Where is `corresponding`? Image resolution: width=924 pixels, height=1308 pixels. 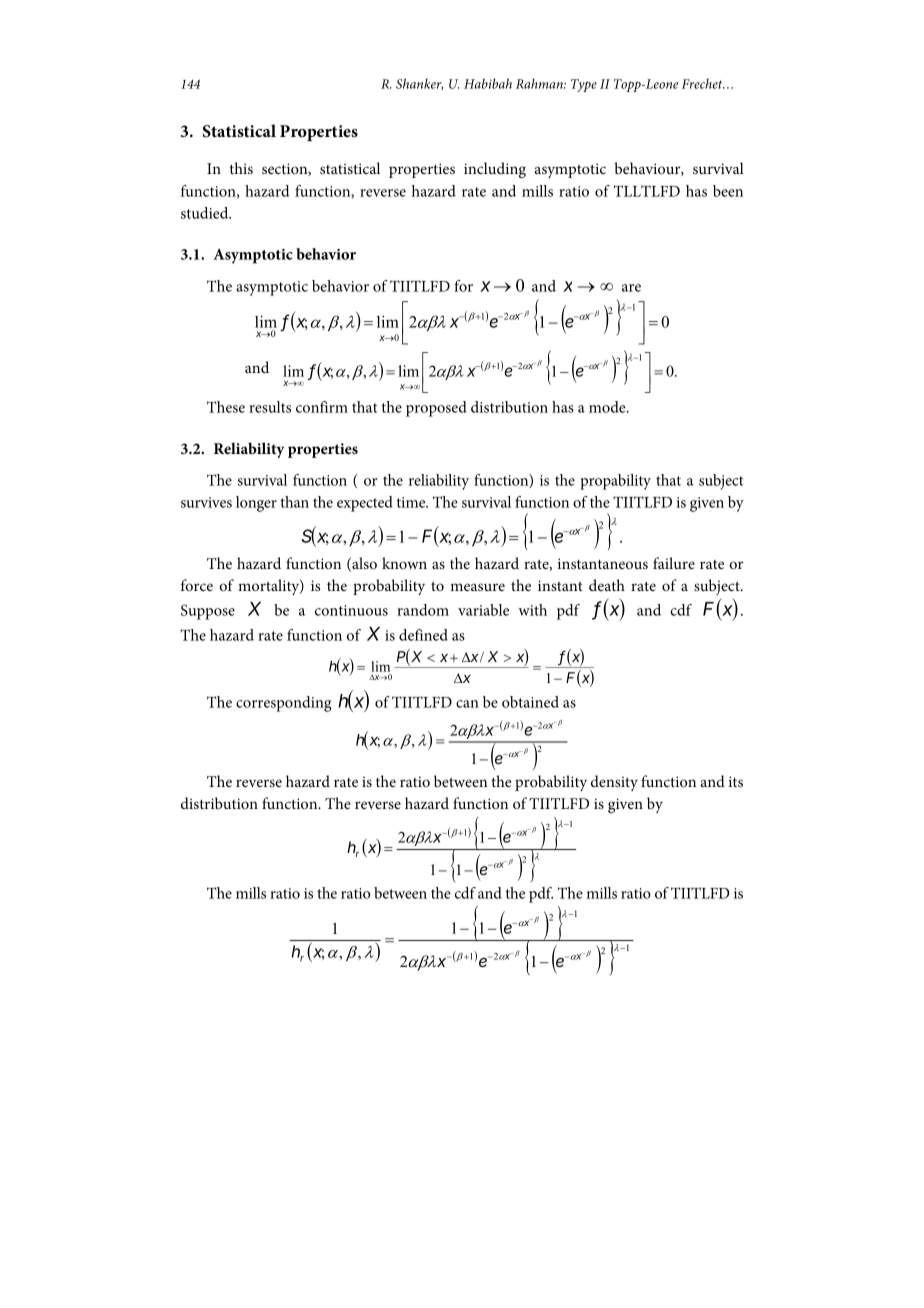 corresponding is located at coordinates (284, 704).
